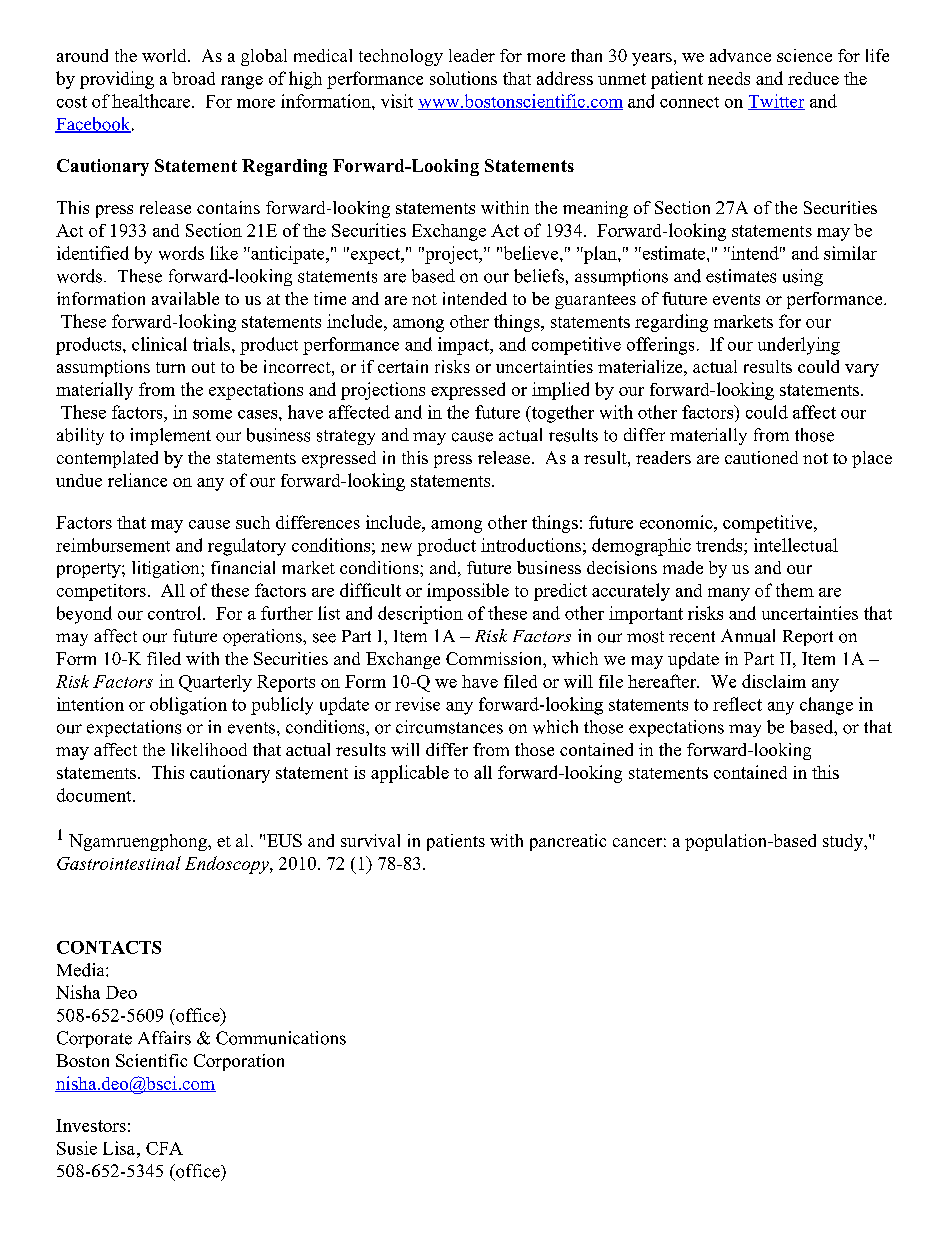 The height and width of the page is (1233, 952). Describe the element at coordinates (152, 101) in the page. I see `healthcare` at that location.
